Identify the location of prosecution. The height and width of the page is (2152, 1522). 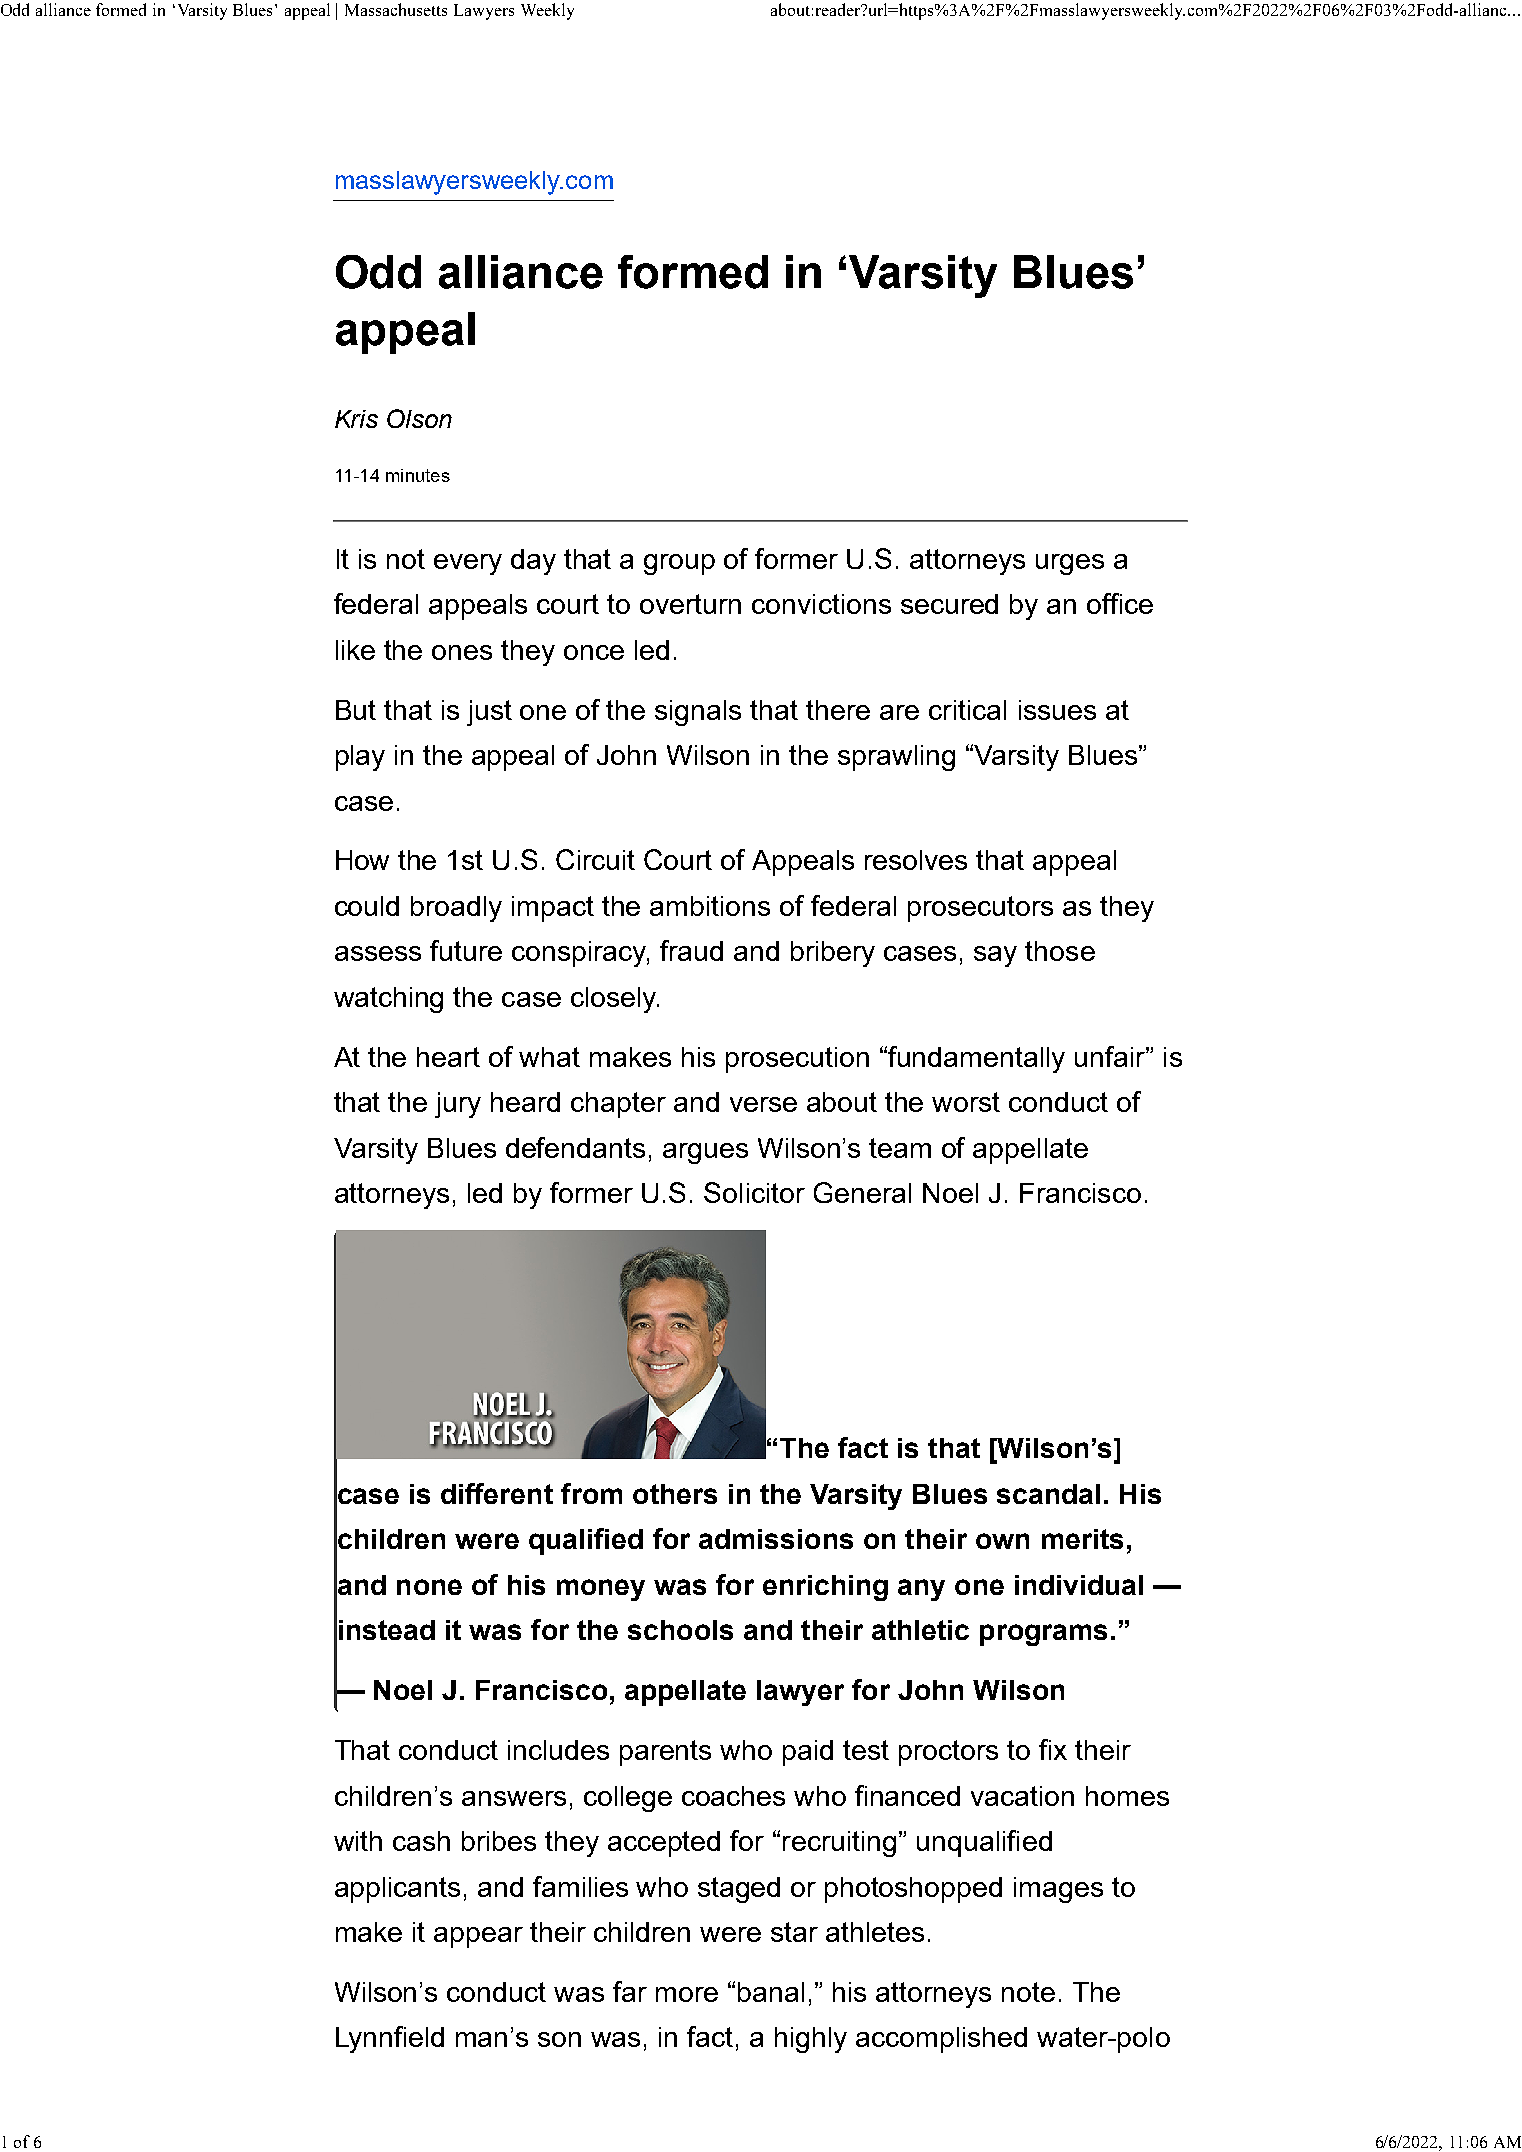
(797, 1060).
